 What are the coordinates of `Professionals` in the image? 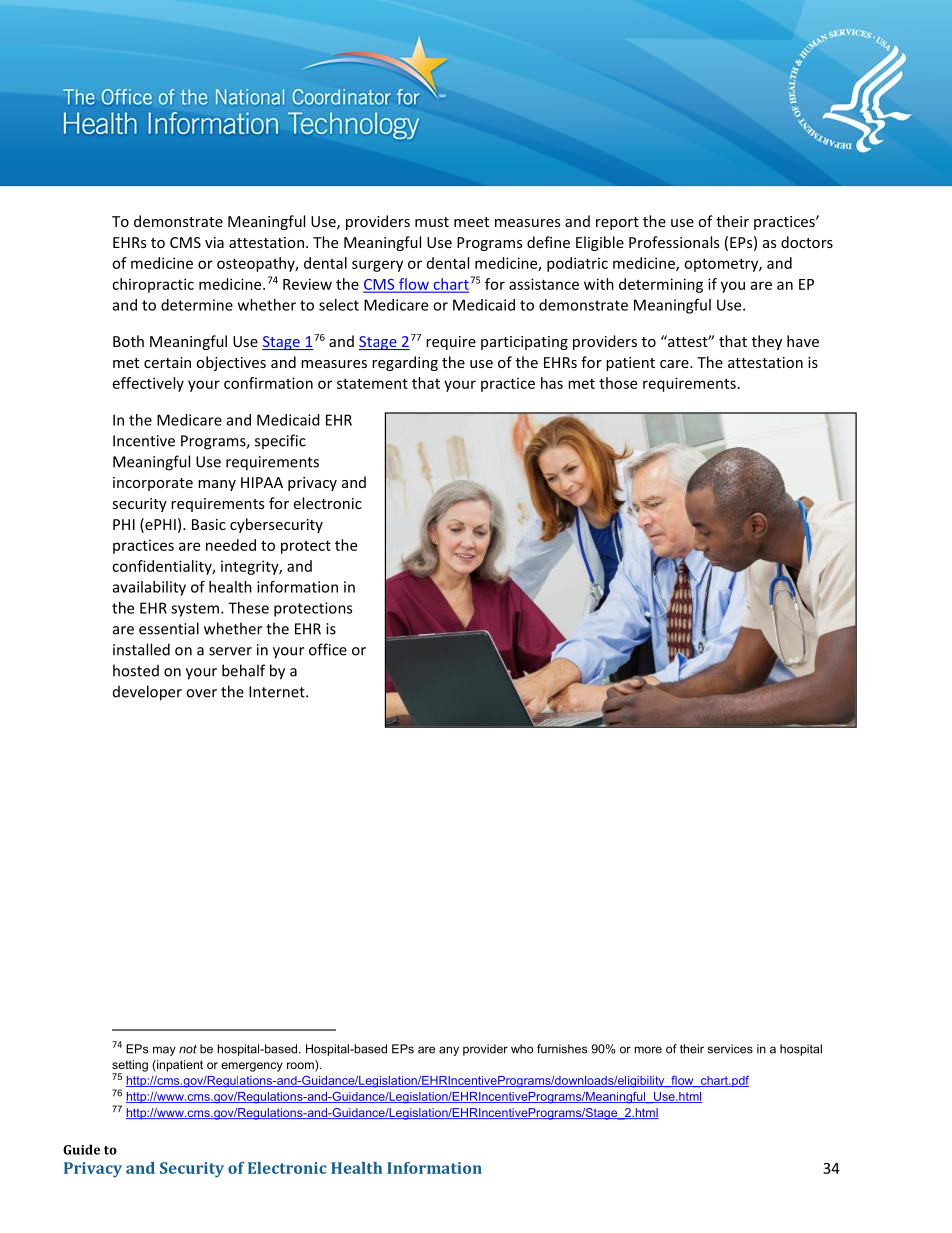 It's located at (674, 242).
